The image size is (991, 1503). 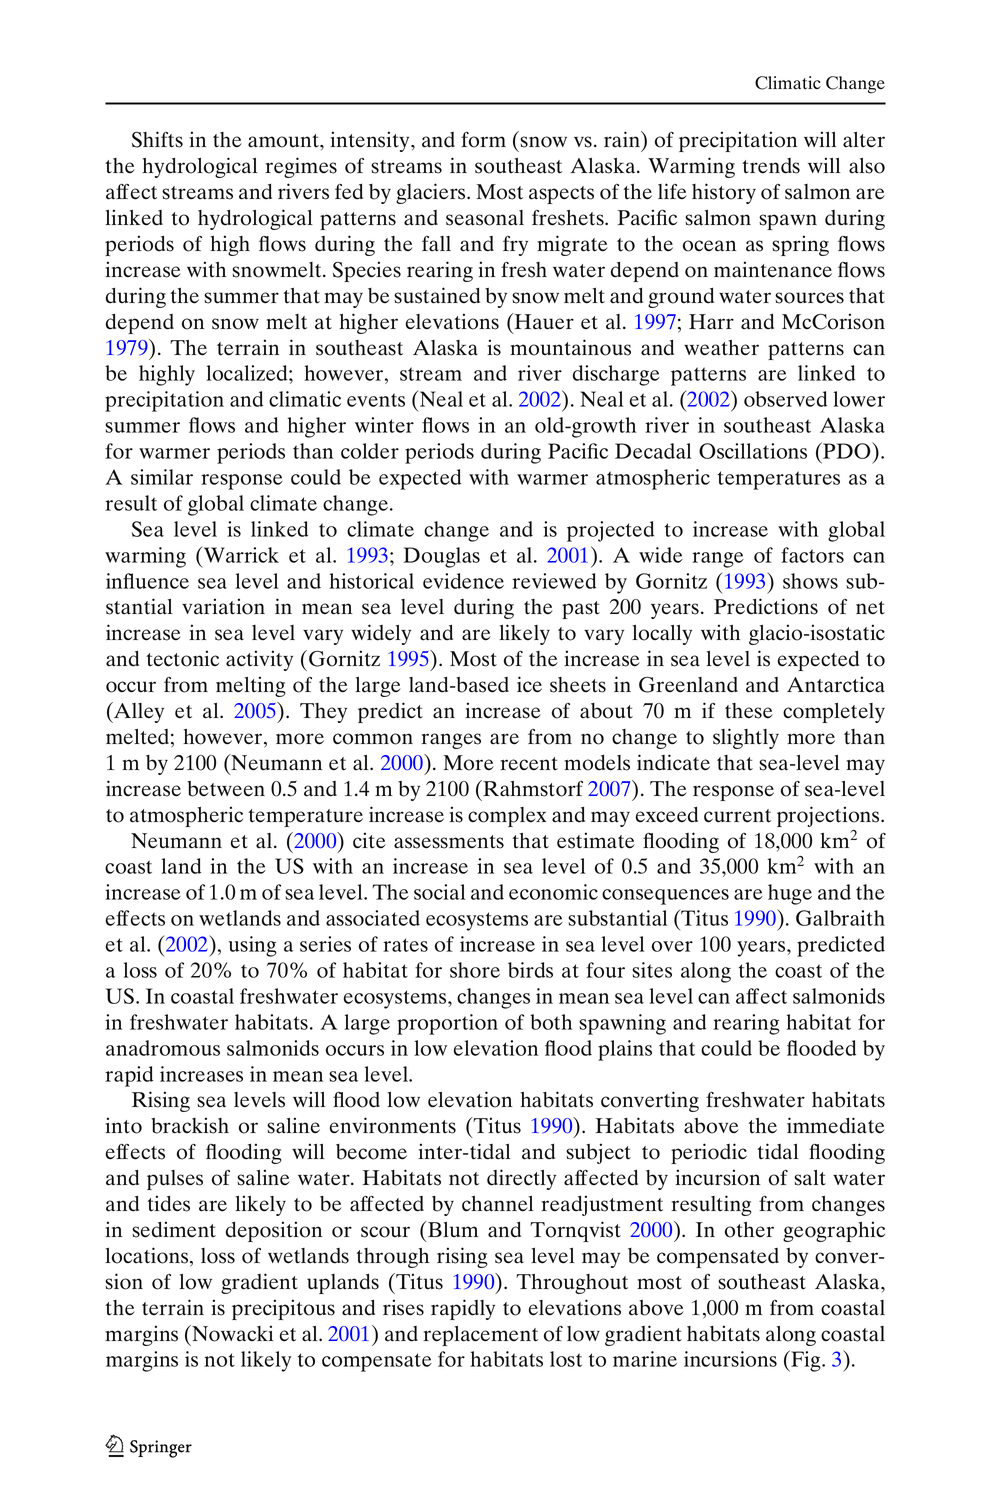 What do you see at coordinates (483, 140) in the screenshot?
I see `form` at bounding box center [483, 140].
